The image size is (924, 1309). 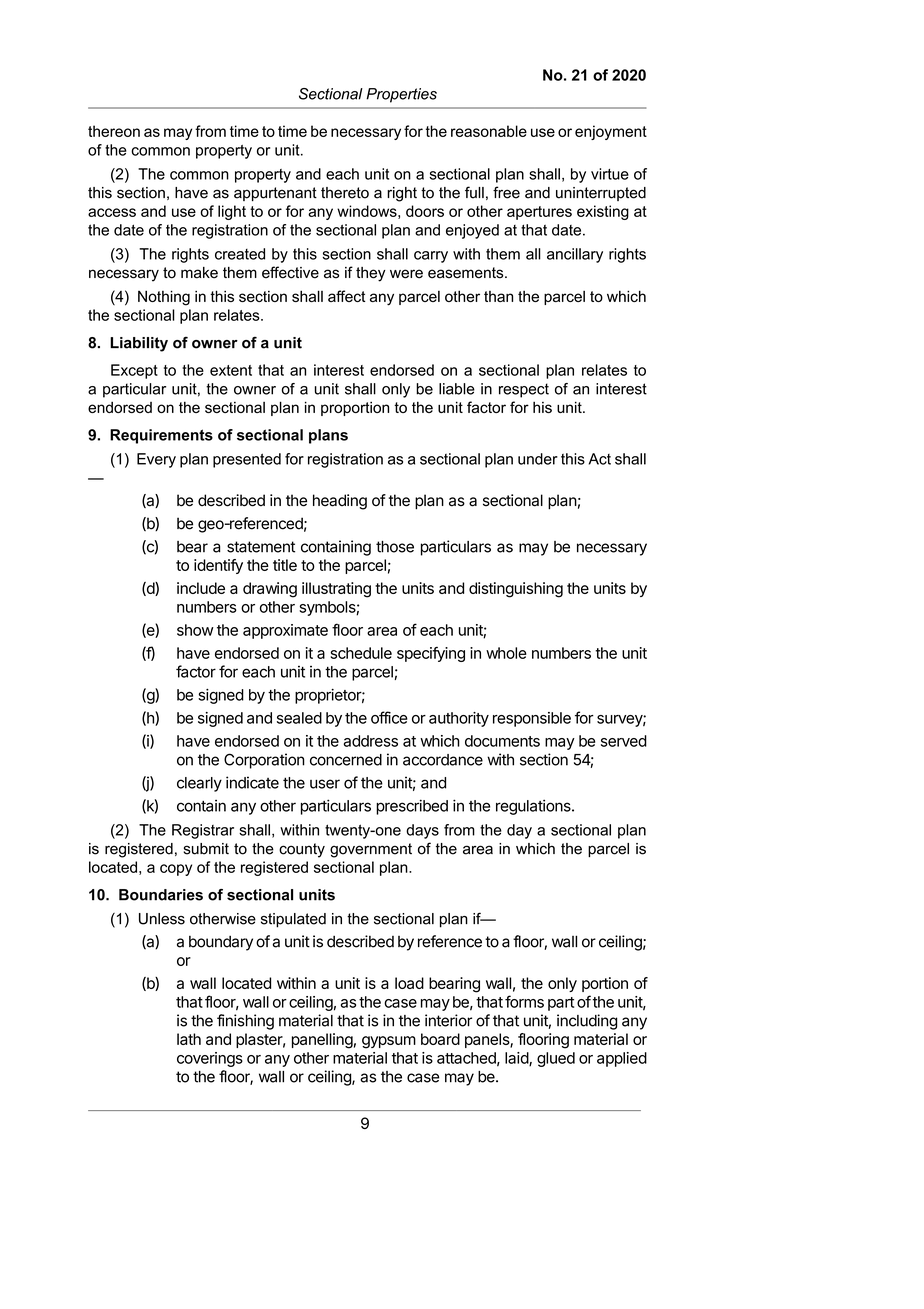 What do you see at coordinates (114, 131) in the screenshot?
I see `thereon` at bounding box center [114, 131].
